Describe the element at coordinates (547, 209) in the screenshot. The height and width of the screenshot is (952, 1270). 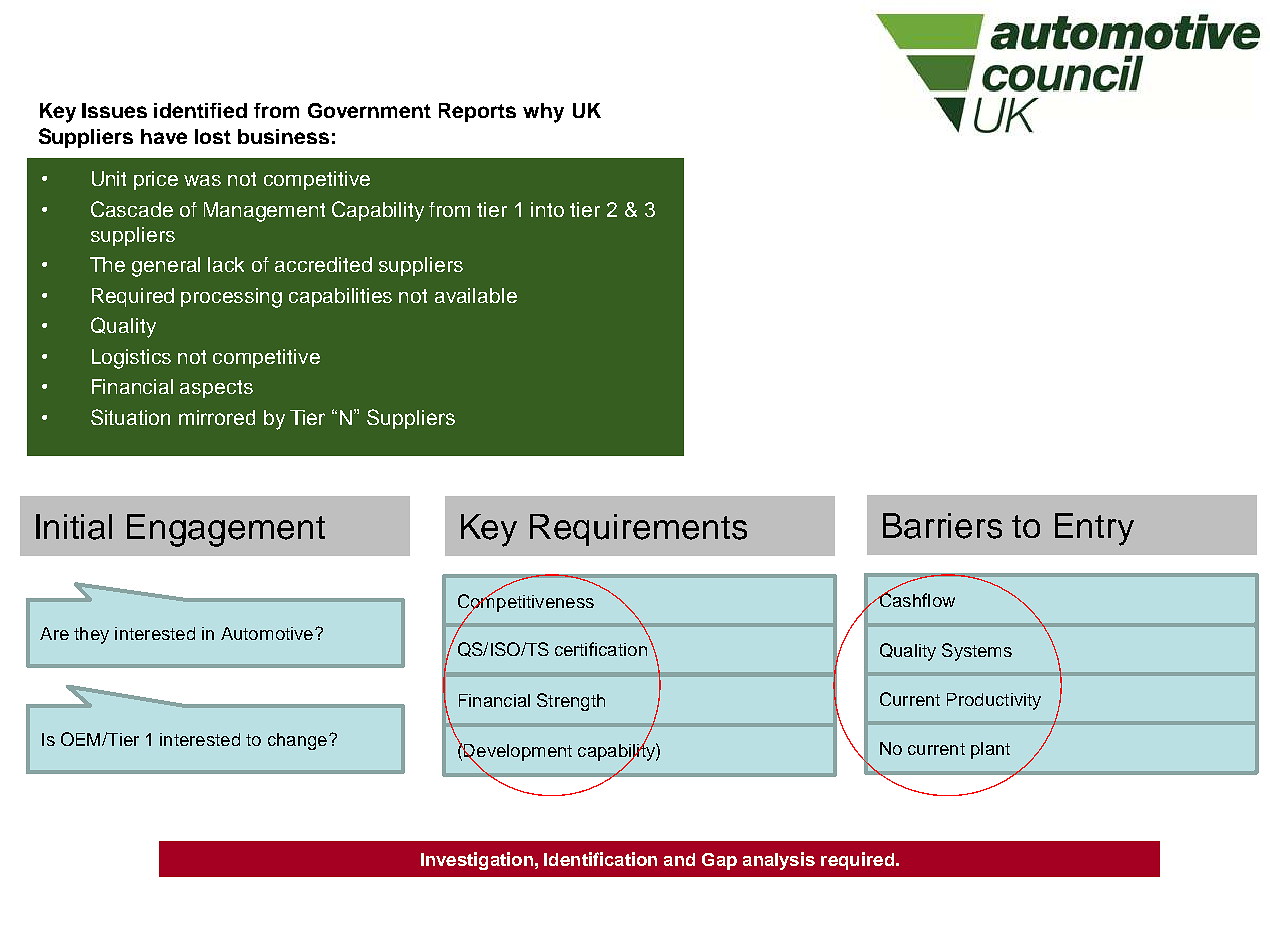
I see `into` at that location.
